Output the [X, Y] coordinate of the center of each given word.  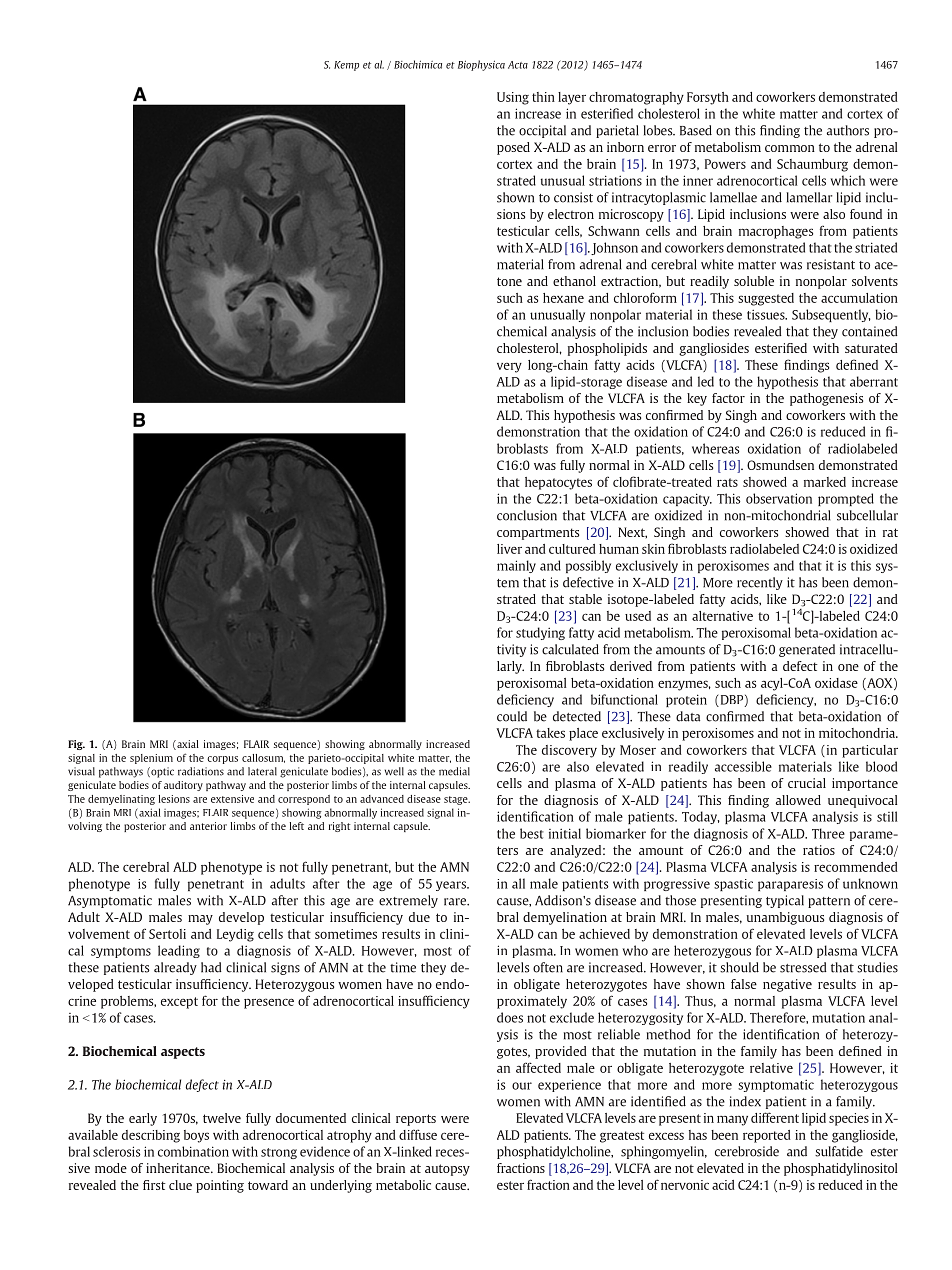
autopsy [447, 1170]
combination [193, 1151]
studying [540, 633]
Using [513, 98]
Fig [76, 745]
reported [767, 1136]
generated [807, 650]
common [790, 148]
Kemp [346, 66]
